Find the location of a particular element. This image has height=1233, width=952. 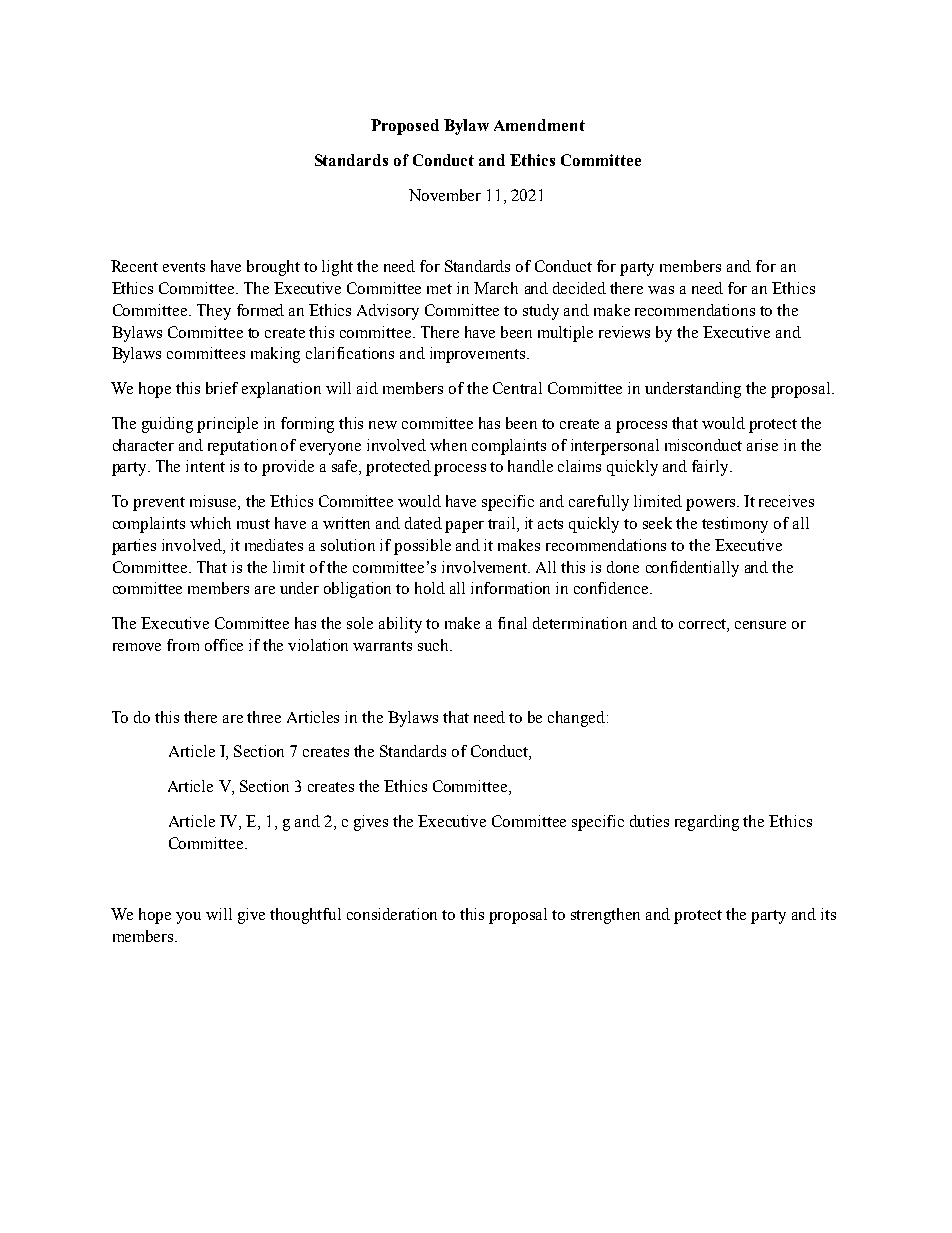

consideration is located at coordinates (392, 914).
